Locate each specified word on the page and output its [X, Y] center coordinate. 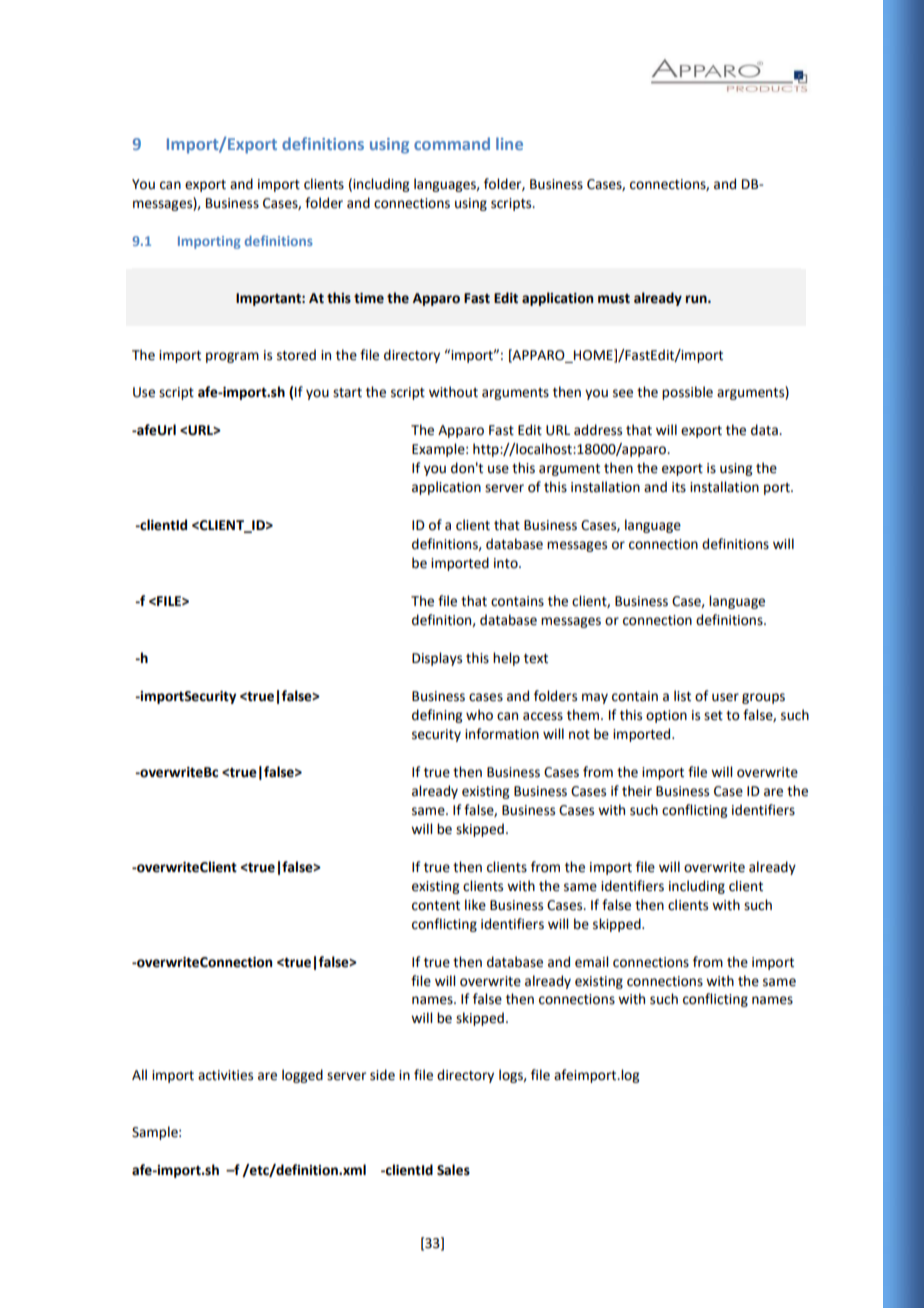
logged [302, 1076]
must [614, 299]
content [436, 906]
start [347, 393]
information [502, 734]
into [507, 563]
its [679, 487]
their [637, 791]
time [369, 298]
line [509, 143]
